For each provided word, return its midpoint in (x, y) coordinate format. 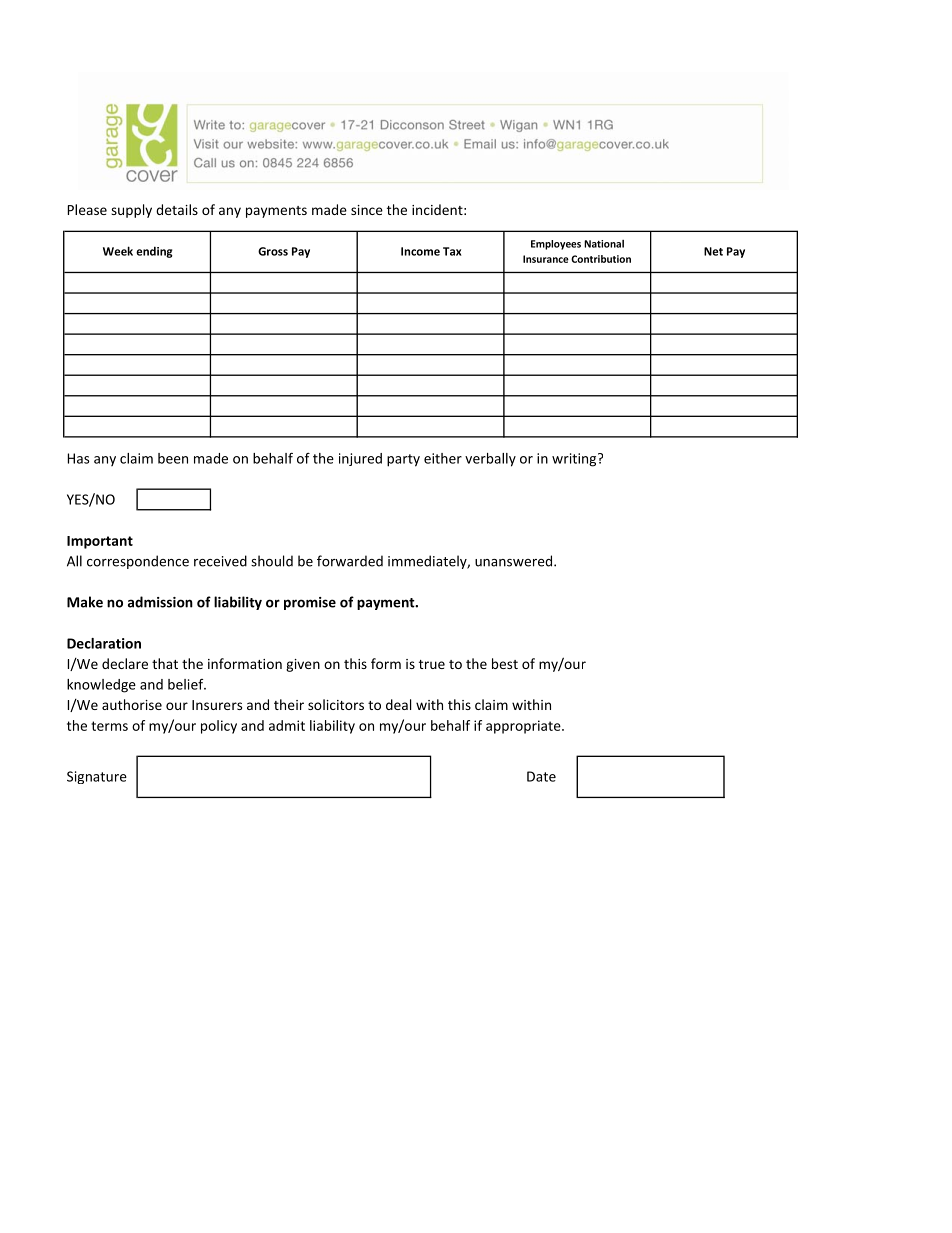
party (403, 460)
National (604, 244)
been (173, 458)
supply (131, 211)
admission (160, 602)
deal (398, 704)
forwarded (350, 561)
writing (575, 460)
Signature (97, 777)
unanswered (515, 561)
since (367, 210)
